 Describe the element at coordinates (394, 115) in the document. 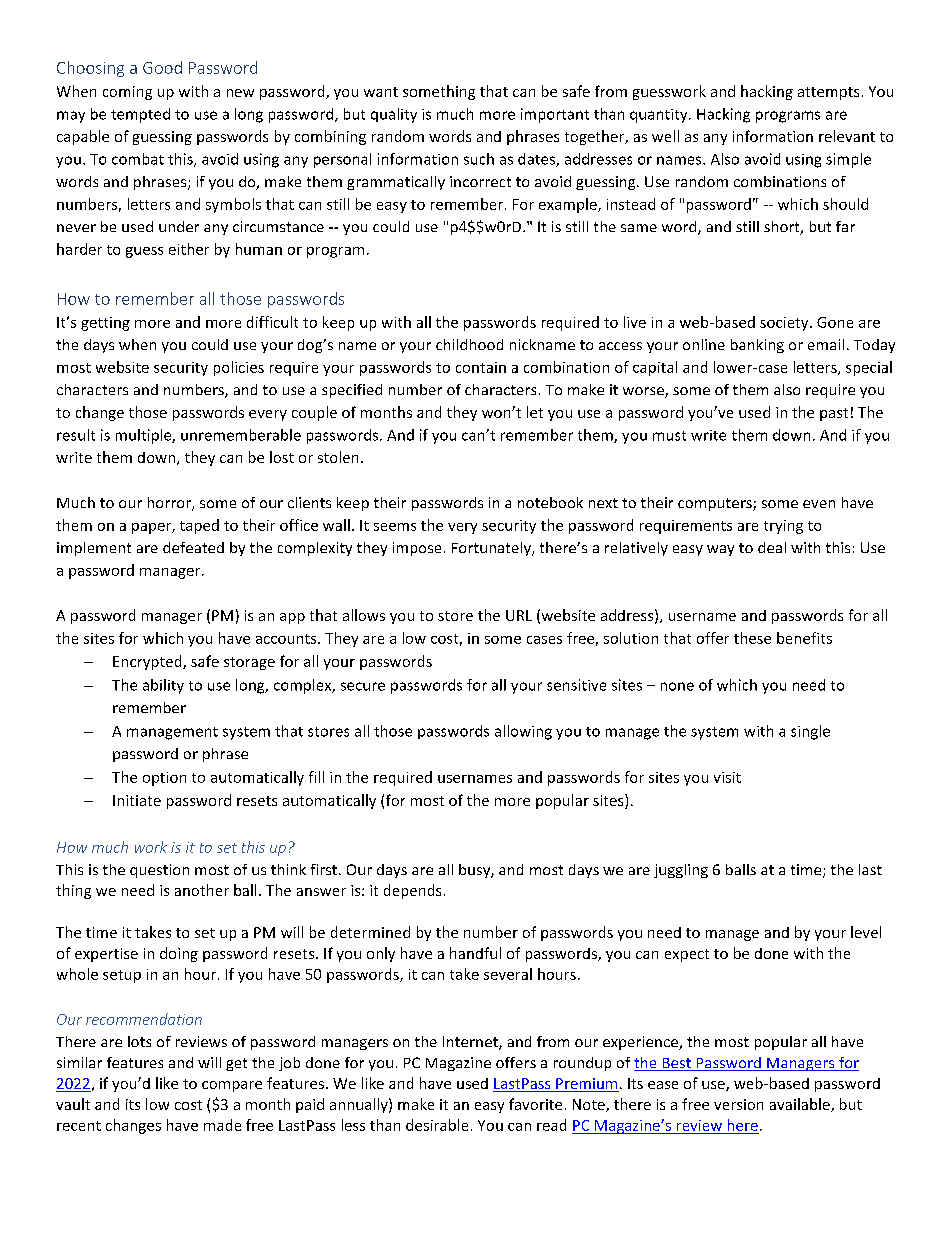

I see `quality` at that location.
